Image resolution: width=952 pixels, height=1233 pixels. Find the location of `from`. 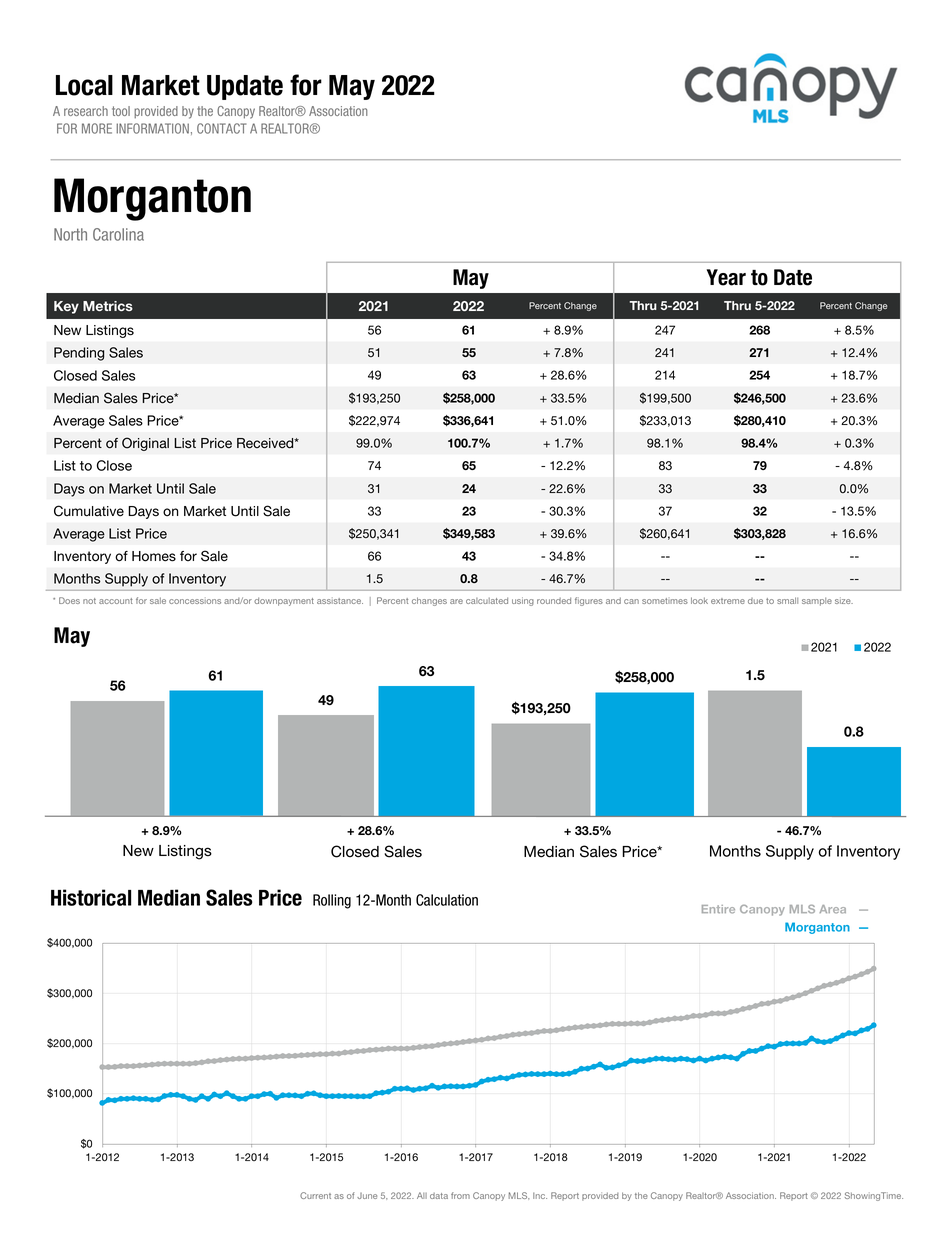

from is located at coordinates (460, 1195).
